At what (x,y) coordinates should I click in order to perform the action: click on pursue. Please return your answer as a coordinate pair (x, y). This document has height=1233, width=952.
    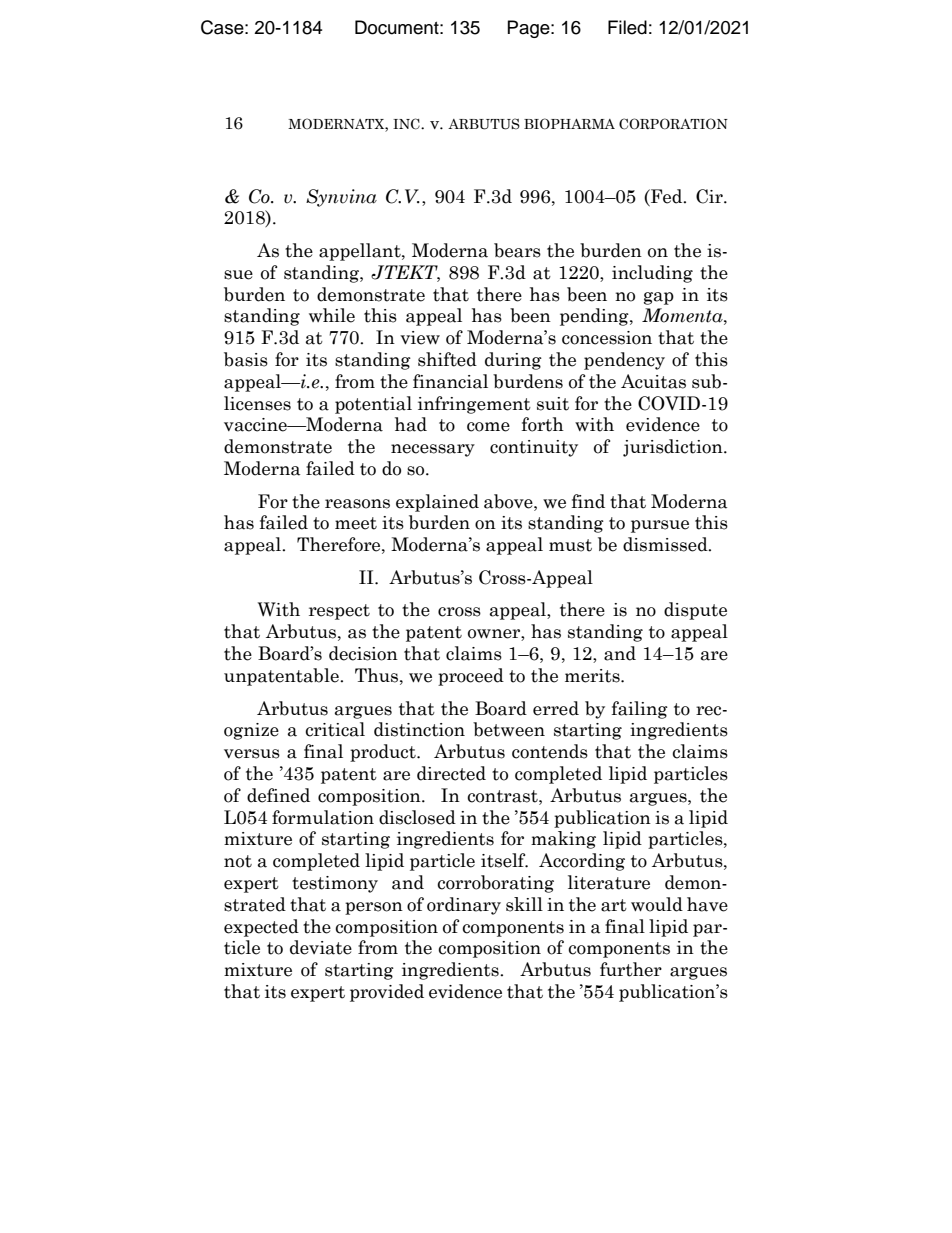
    Looking at the image, I should click on (660, 526).
